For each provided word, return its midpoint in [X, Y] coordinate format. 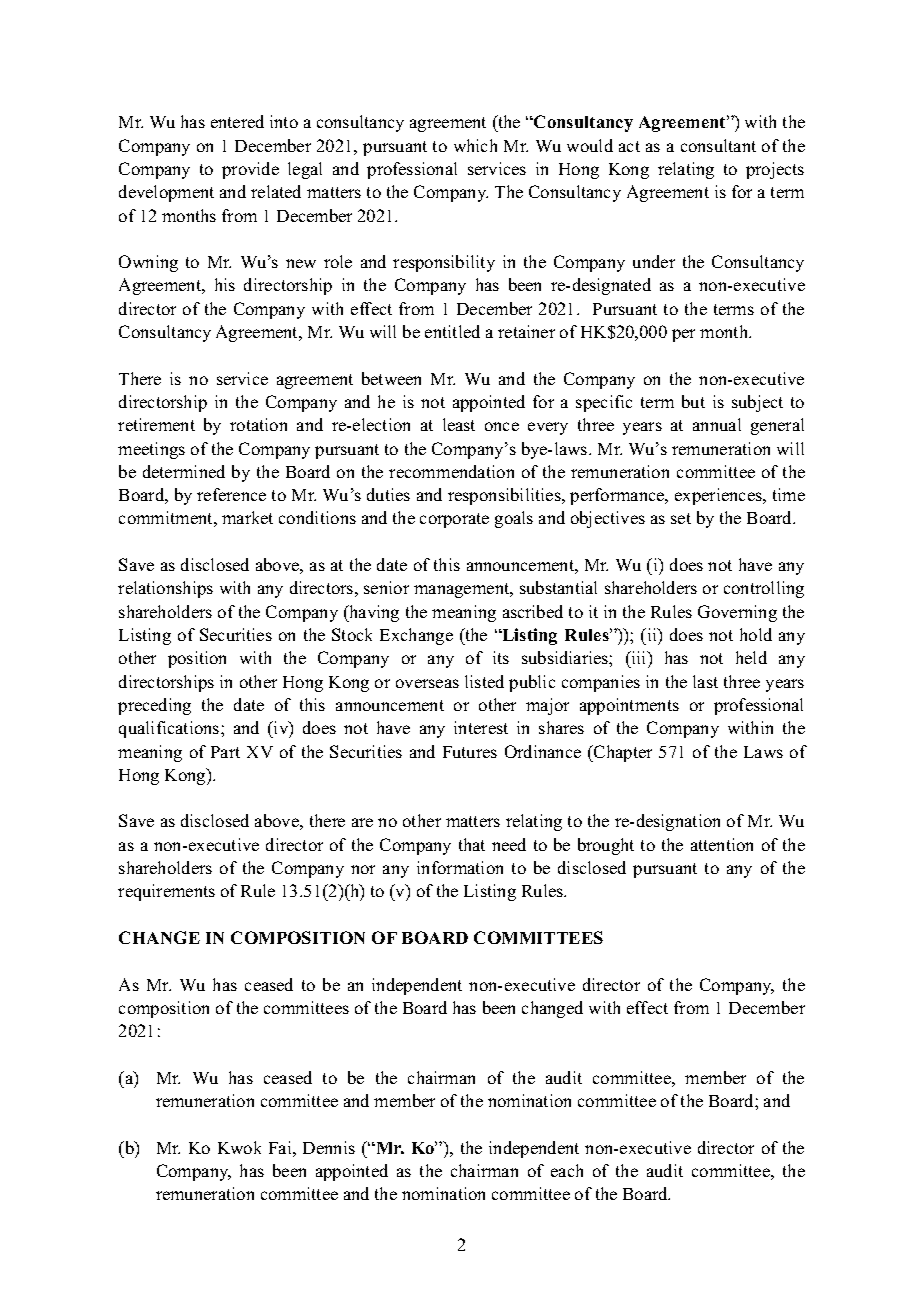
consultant [718, 145]
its [501, 657]
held [751, 657]
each [567, 1170]
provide [250, 170]
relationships [165, 589]
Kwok [239, 1147]
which [475, 145]
